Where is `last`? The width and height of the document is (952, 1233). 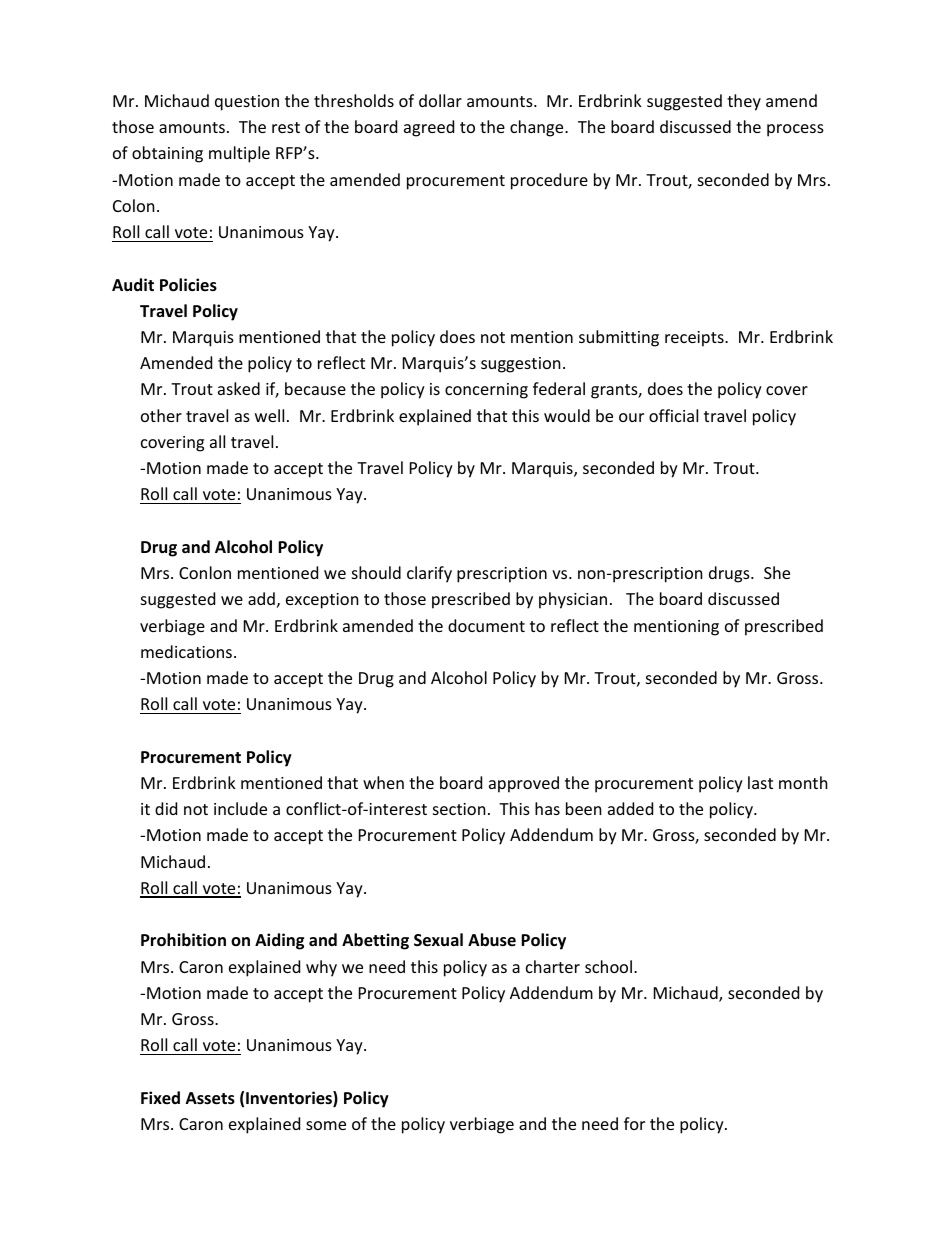 last is located at coordinates (760, 782).
